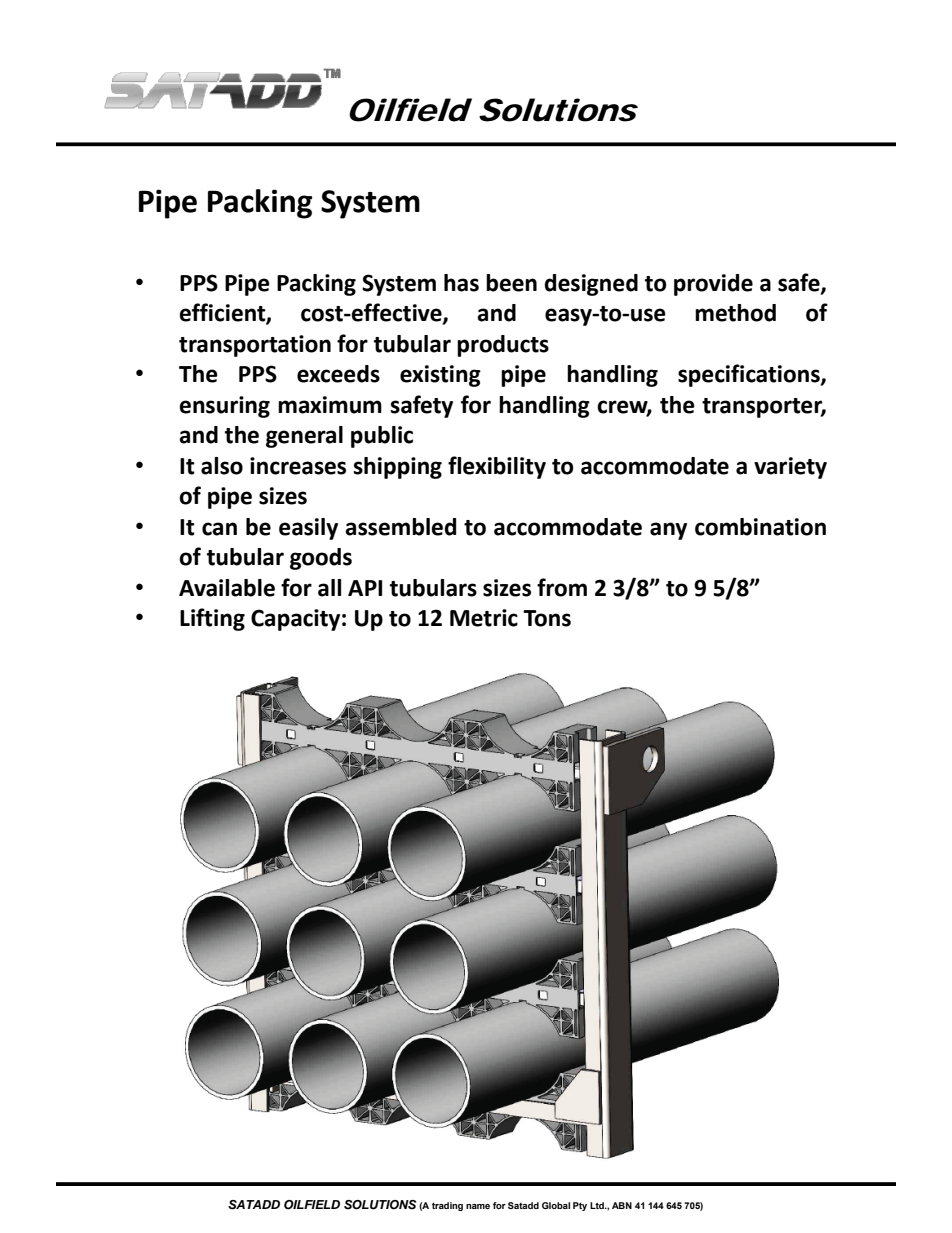  I want to click on combination, so click(760, 527).
